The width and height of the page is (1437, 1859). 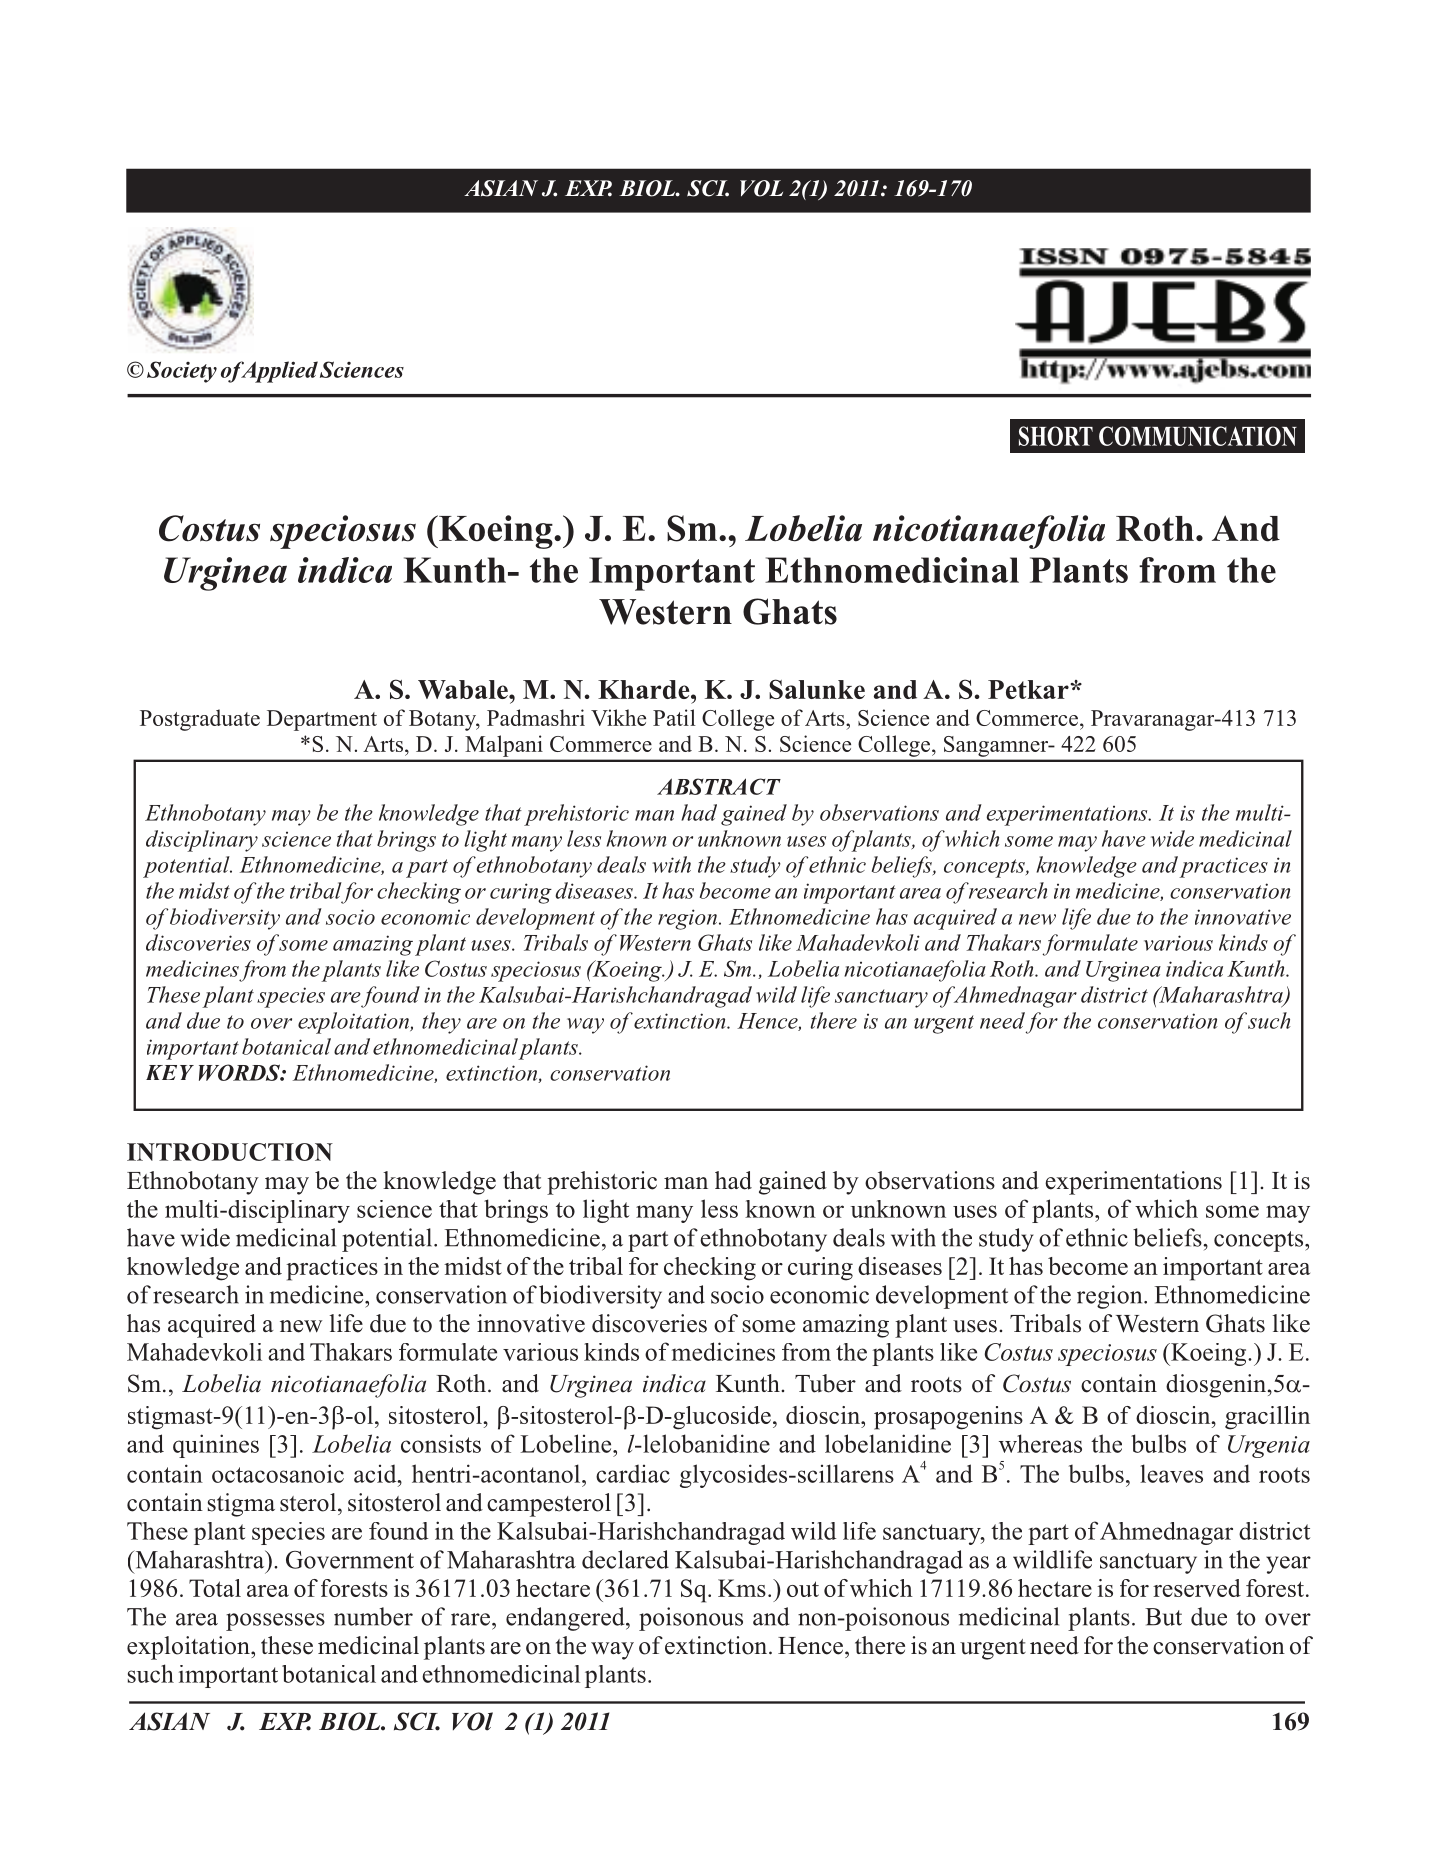 I want to click on possesses, so click(x=275, y=1622).
